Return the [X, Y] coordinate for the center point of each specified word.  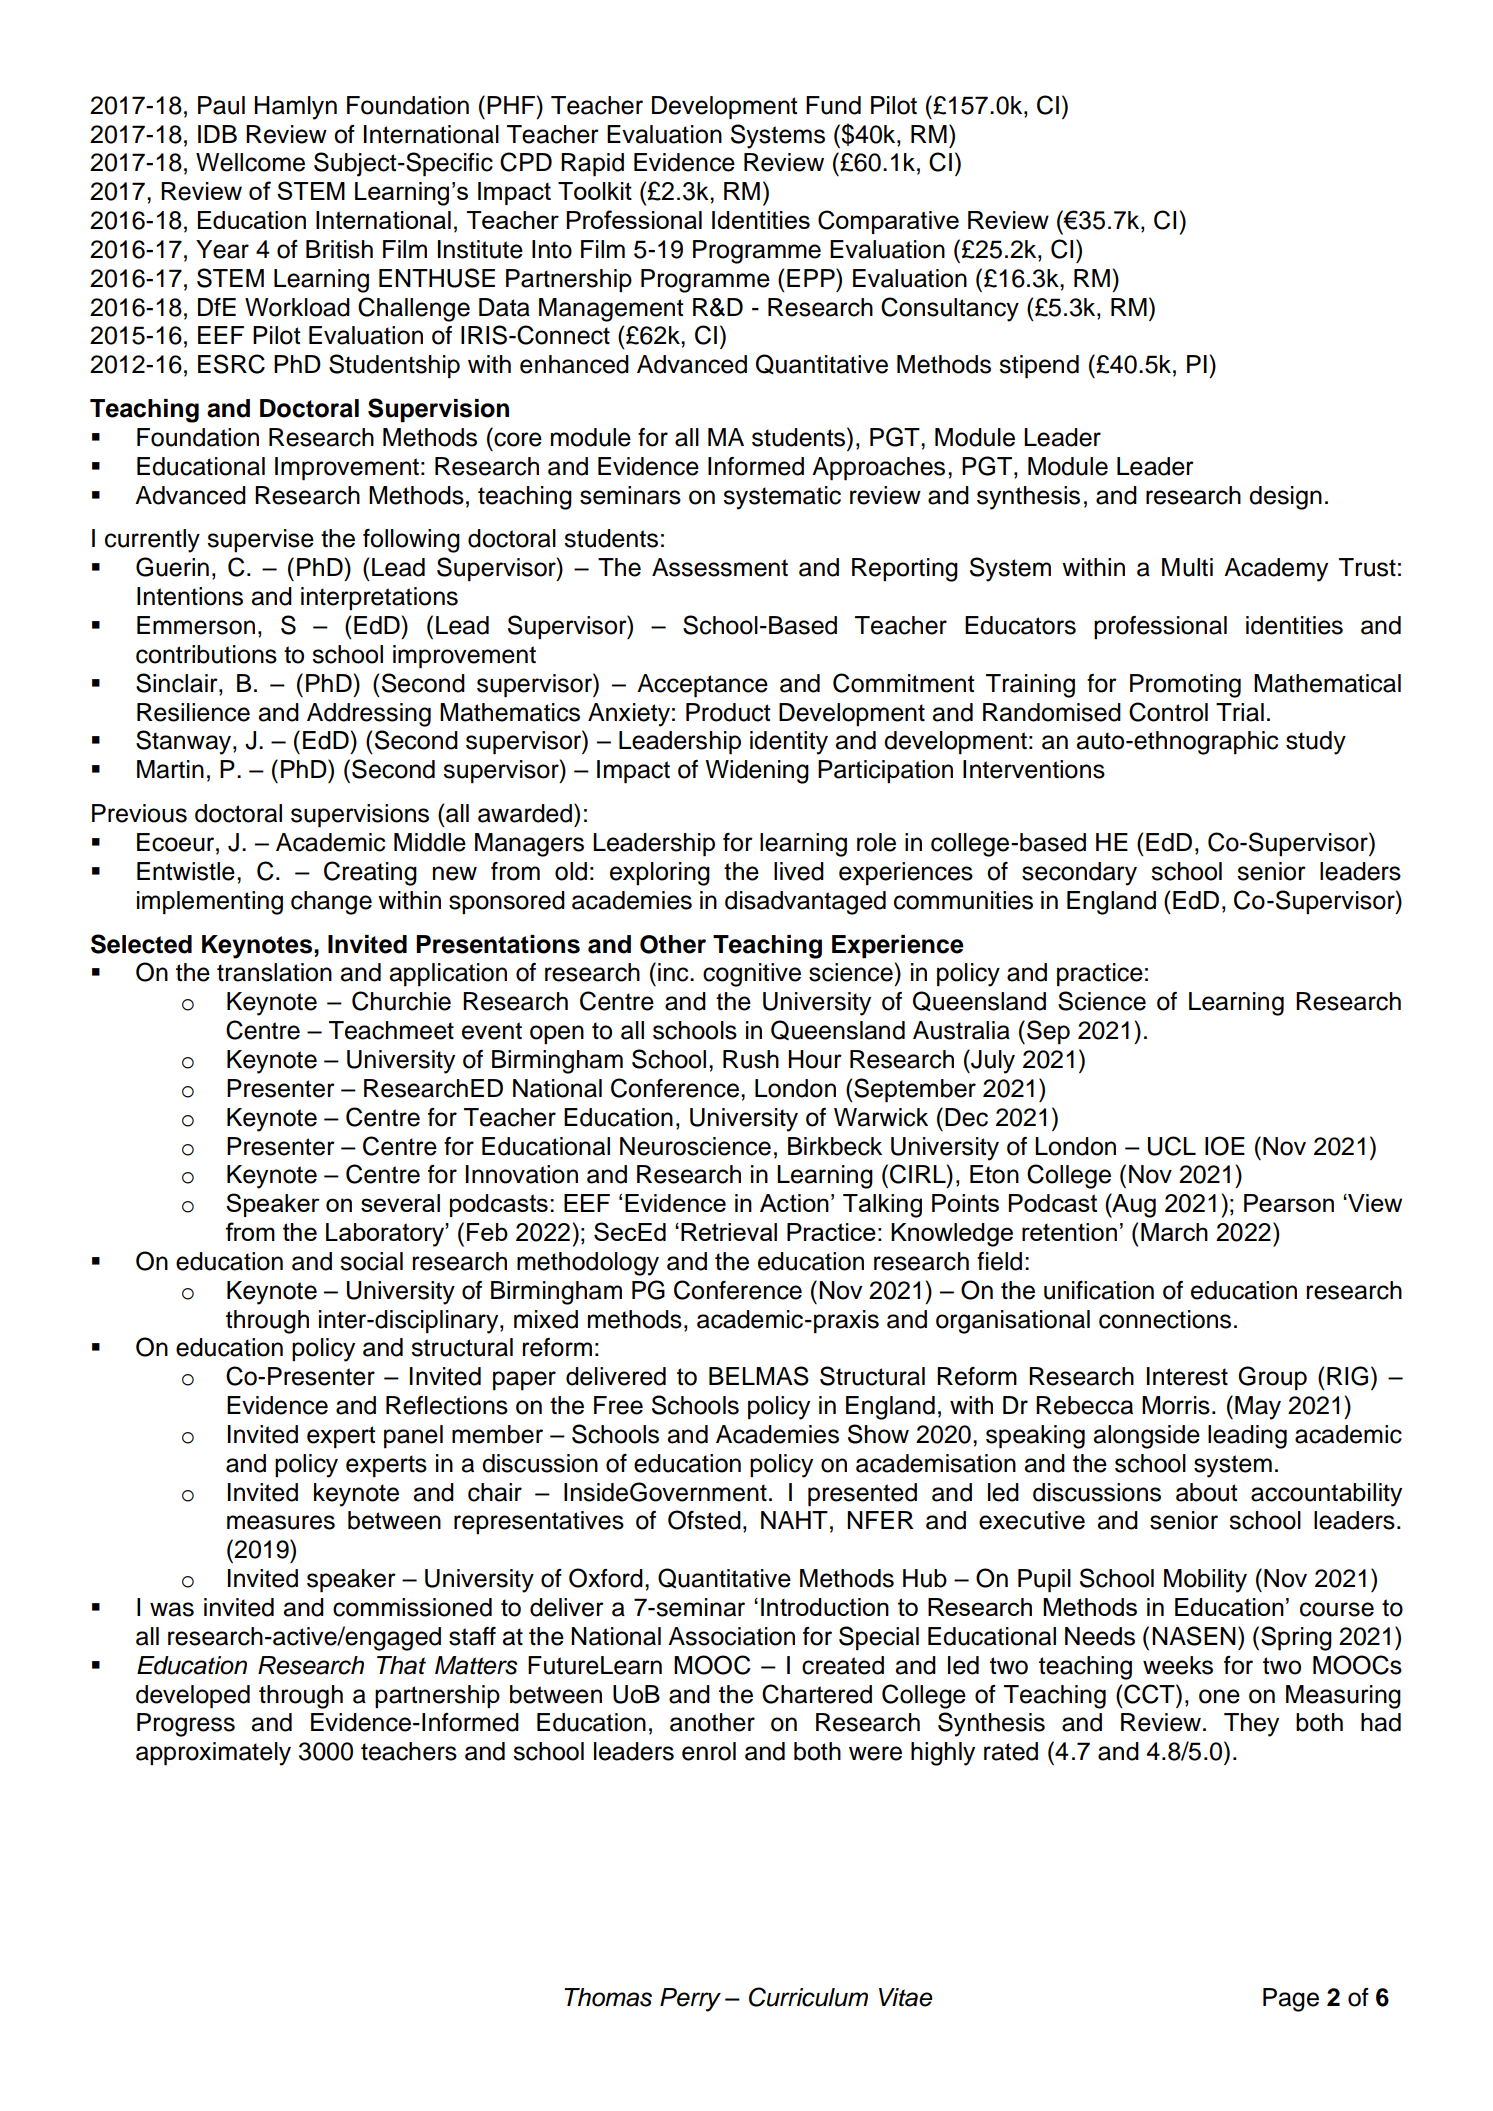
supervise [260, 540]
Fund [833, 105]
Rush [751, 1059]
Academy [1276, 570]
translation [274, 972]
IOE [1225, 1146]
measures [281, 1522]
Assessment [720, 567]
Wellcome [250, 162]
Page [1291, 2000]
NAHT [794, 1520]
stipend [1039, 367]
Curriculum [808, 1997]
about [1207, 1492]
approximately [213, 1754]
